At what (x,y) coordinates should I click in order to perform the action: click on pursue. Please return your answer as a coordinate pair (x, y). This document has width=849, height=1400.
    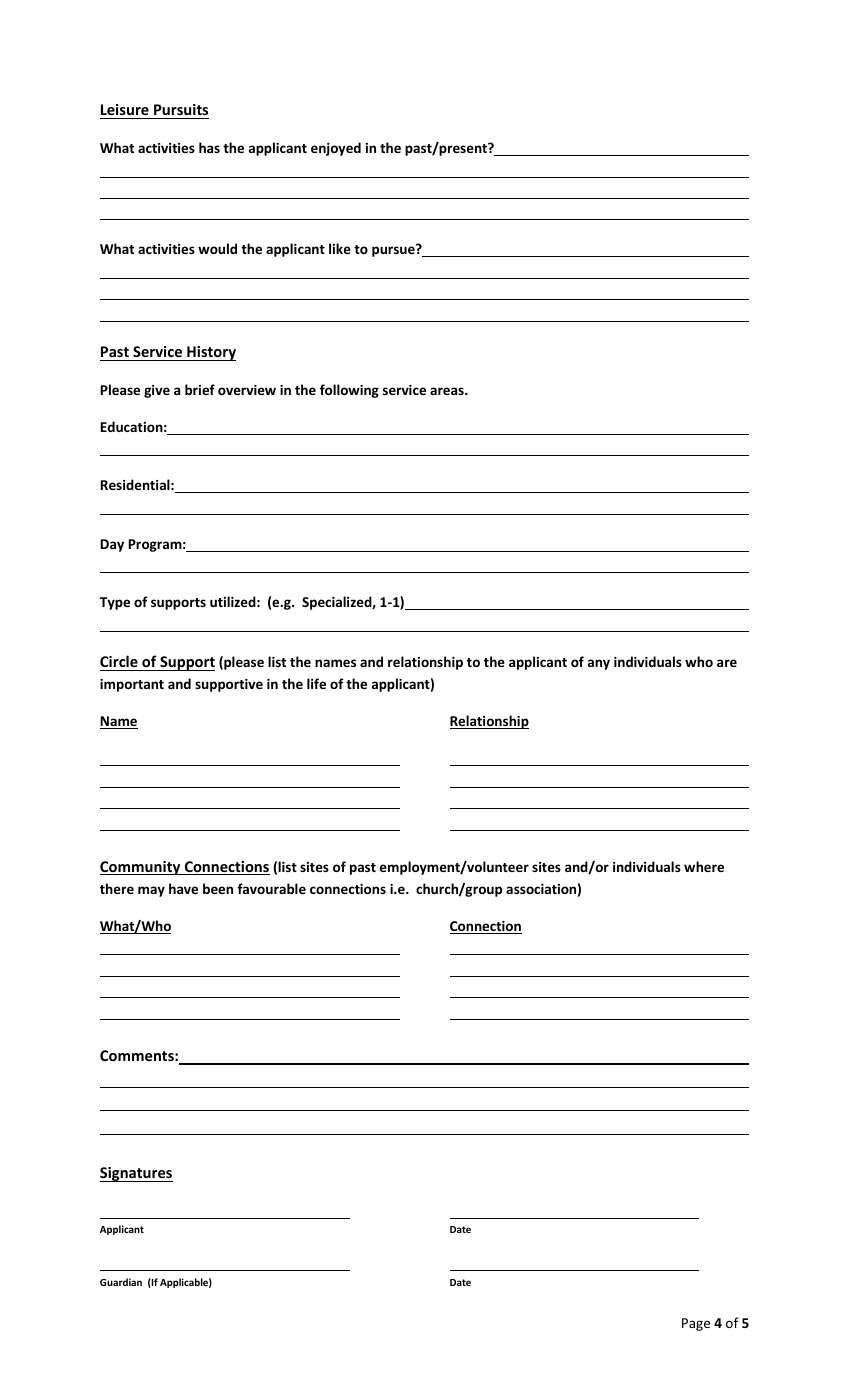
    Looking at the image, I should click on (394, 251).
